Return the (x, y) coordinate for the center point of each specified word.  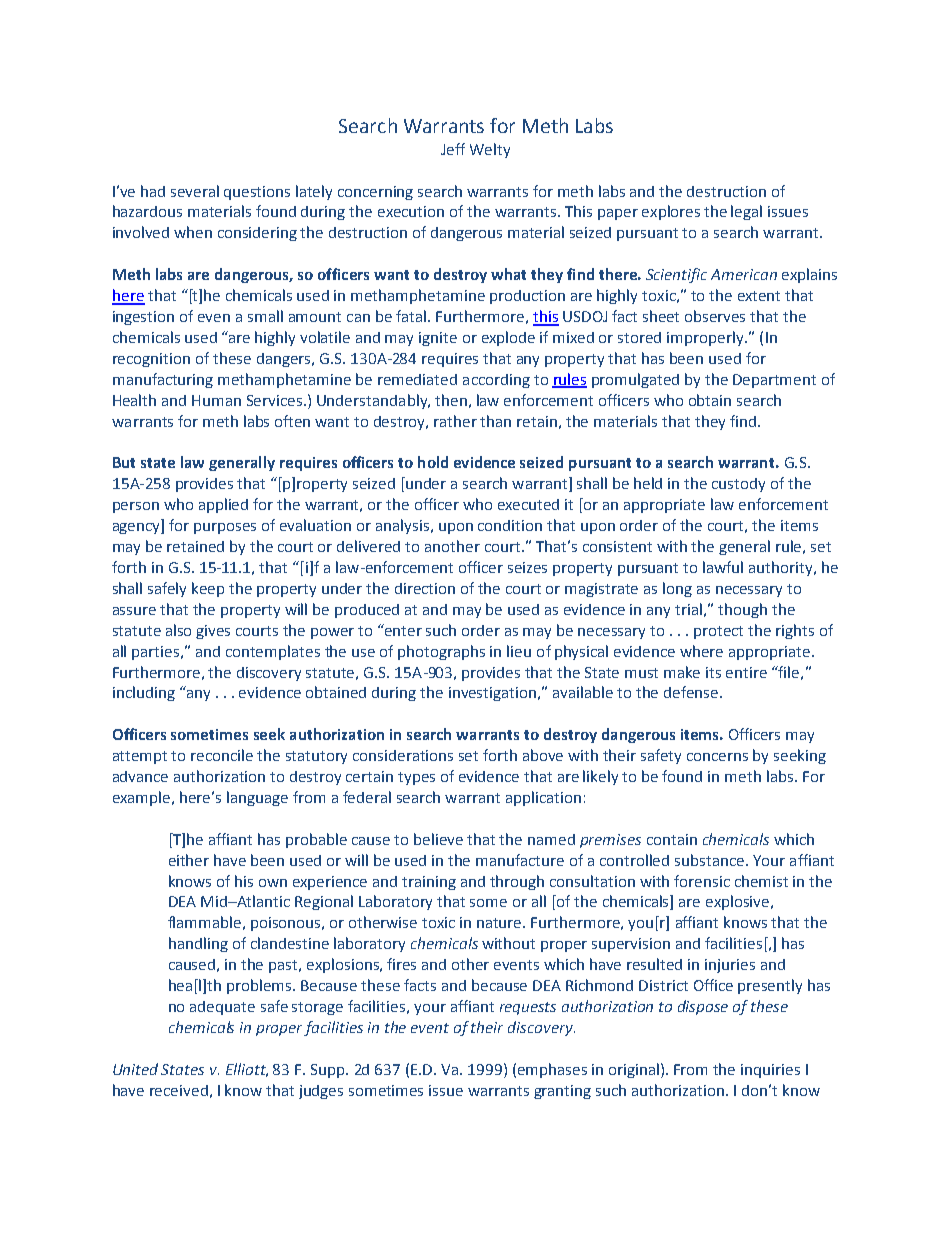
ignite (438, 339)
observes (715, 316)
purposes (225, 528)
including (144, 693)
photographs (441, 652)
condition (510, 525)
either (189, 860)
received (179, 1090)
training (429, 883)
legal (746, 212)
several (195, 191)
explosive (739, 902)
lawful (723, 567)
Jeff (453, 149)
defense (692, 692)
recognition (151, 360)
